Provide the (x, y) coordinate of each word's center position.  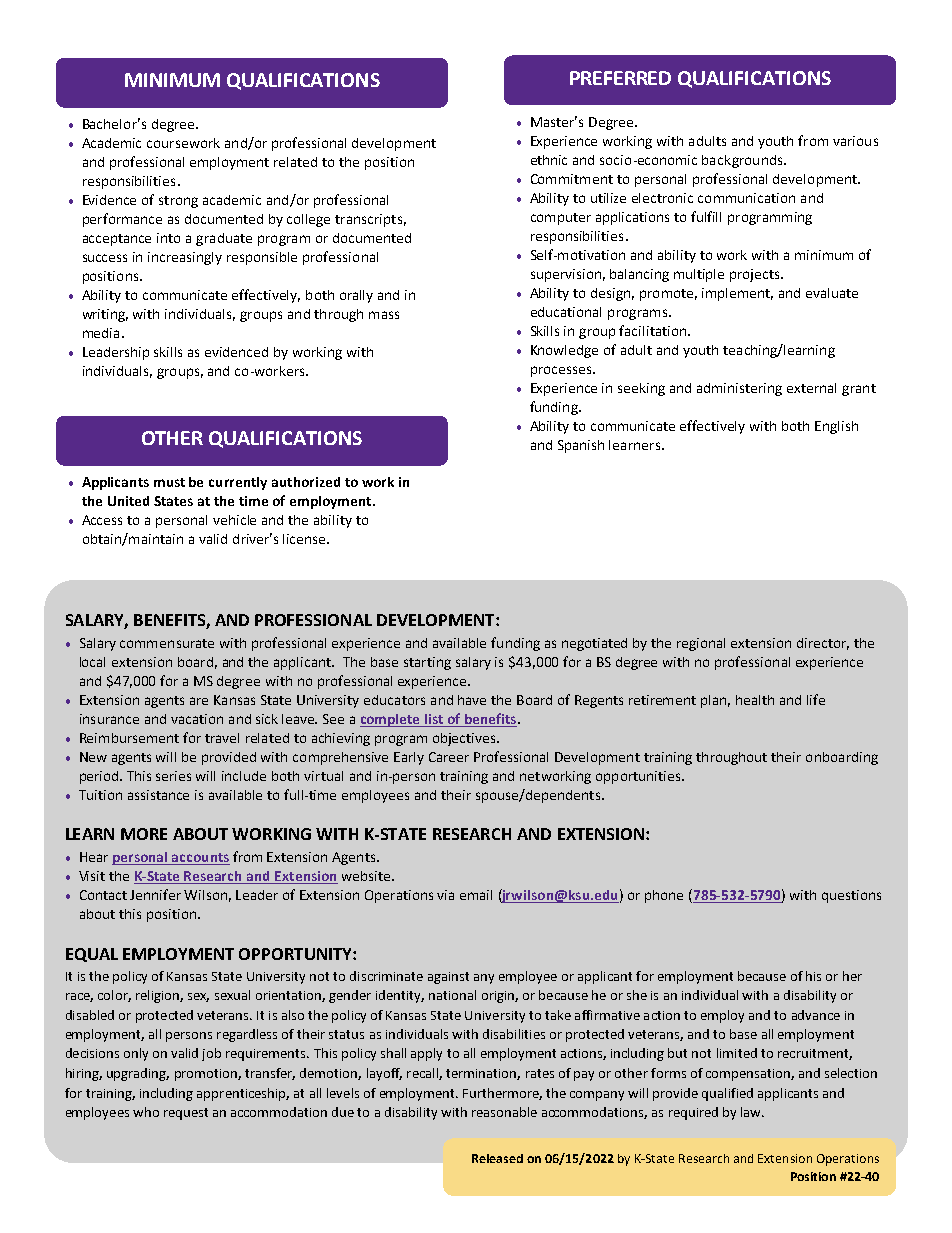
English (836, 427)
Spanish (581, 446)
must (169, 482)
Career (449, 757)
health (755, 700)
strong (178, 202)
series (173, 776)
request (186, 1114)
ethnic (549, 160)
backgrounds (743, 161)
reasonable (504, 1112)
